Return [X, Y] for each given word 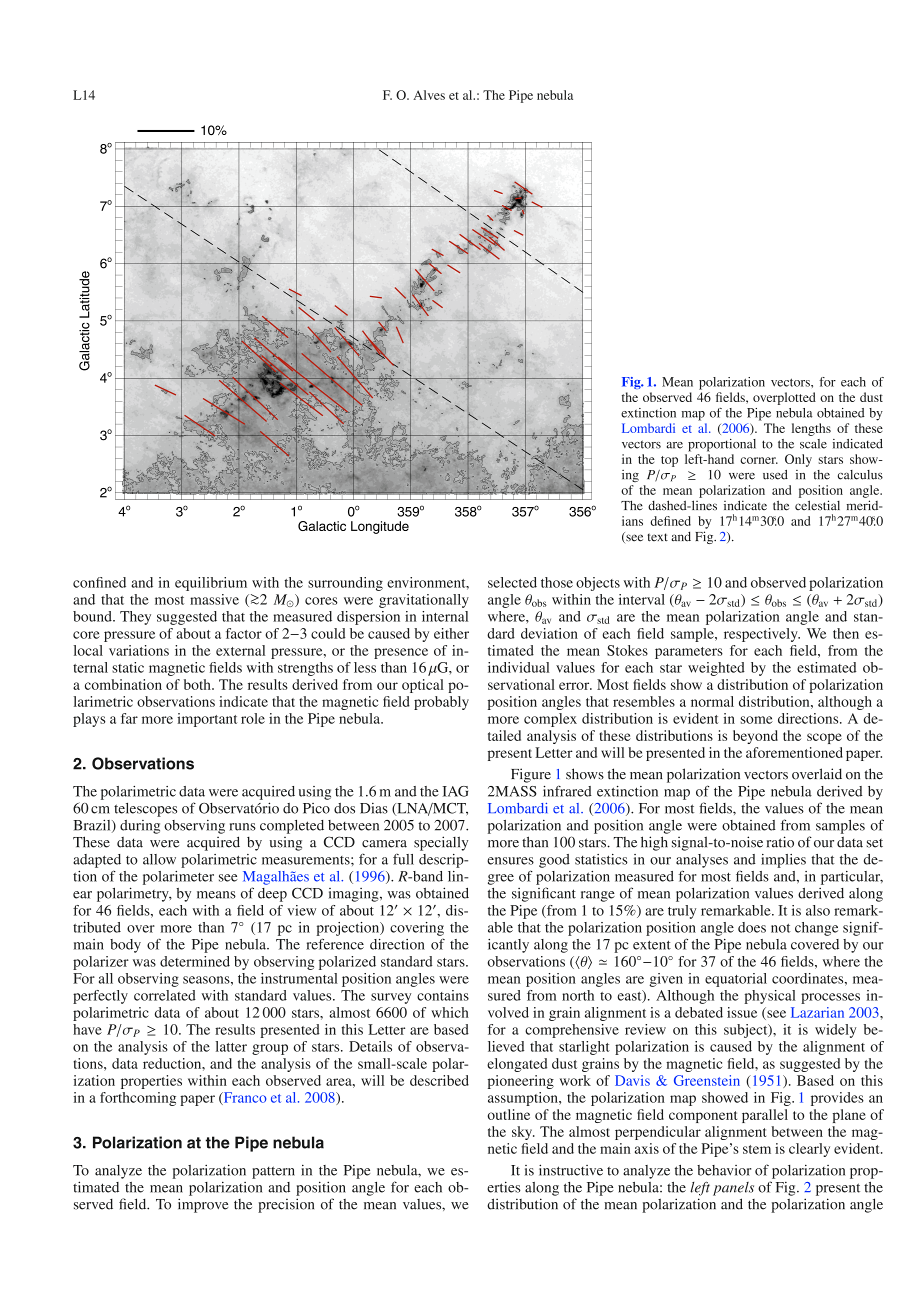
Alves [429, 95]
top [669, 461]
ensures [510, 861]
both [198, 684]
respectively [762, 635]
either [451, 633]
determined [195, 961]
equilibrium [211, 584]
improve [203, 1205]
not [781, 928]
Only [798, 460]
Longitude [380, 527]
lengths [811, 429]
